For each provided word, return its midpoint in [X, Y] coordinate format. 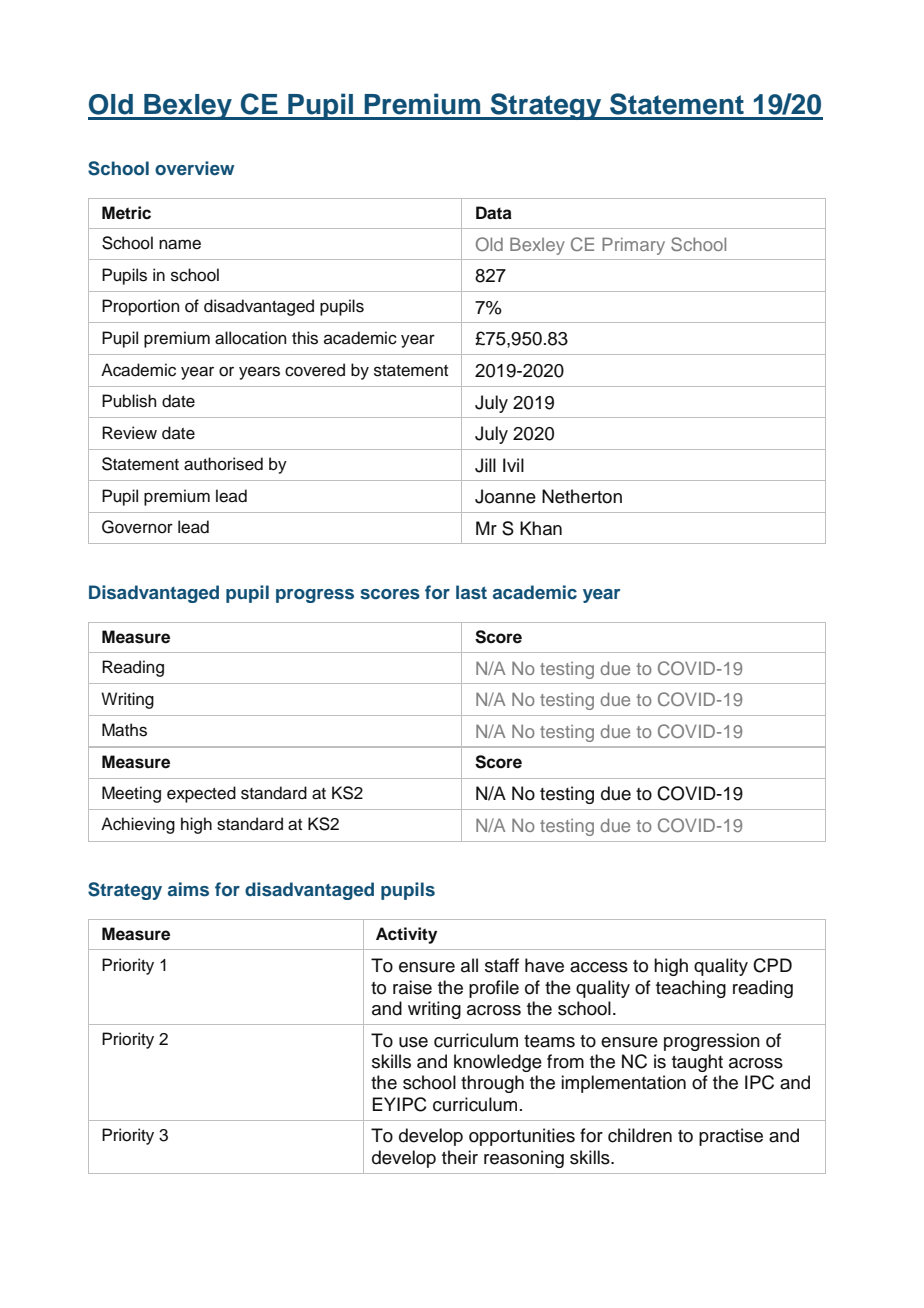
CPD [772, 965]
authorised [223, 464]
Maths [124, 730]
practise [731, 1137]
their [460, 1157]
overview [194, 168]
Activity [406, 935]
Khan [541, 528]
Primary [633, 246]
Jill [485, 465]
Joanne [505, 496]
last [471, 592]
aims [188, 889]
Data [494, 213]
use [413, 1042]
